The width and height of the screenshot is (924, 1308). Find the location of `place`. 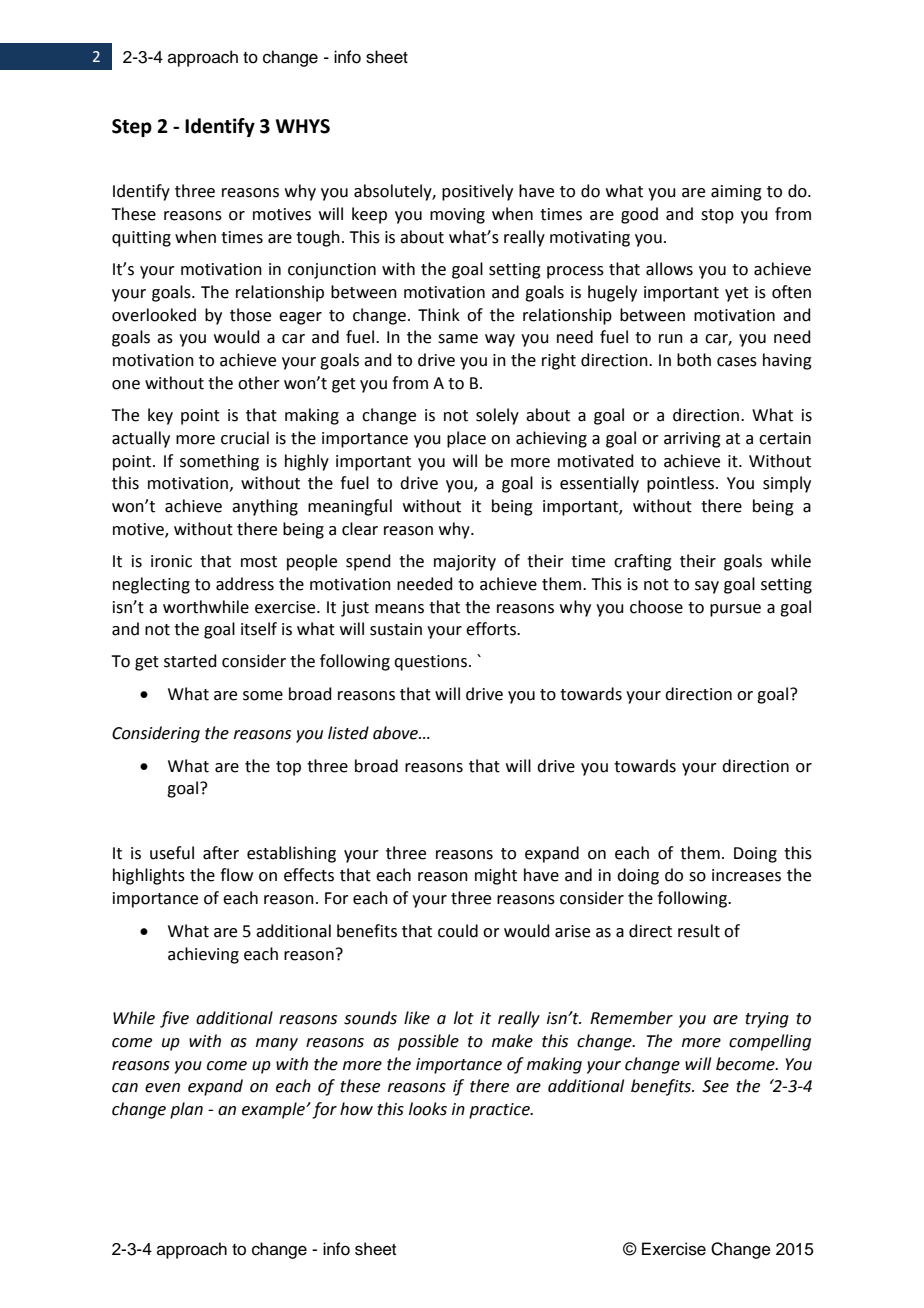

place is located at coordinates (466, 439).
